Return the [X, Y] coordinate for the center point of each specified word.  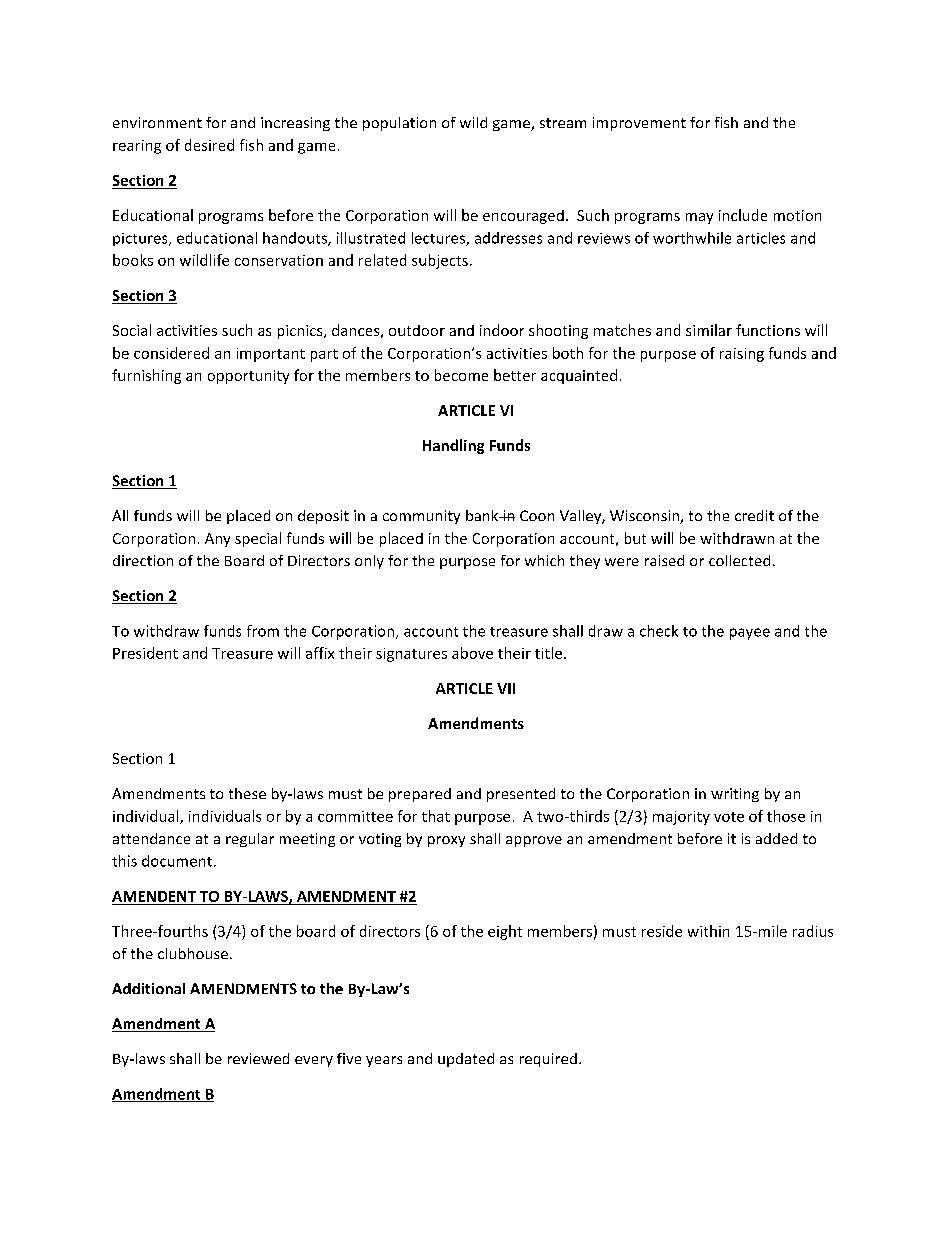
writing [735, 795]
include [743, 215]
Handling [453, 446]
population [399, 124]
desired [209, 145]
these [247, 793]
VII [506, 688]
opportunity [248, 377]
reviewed [258, 1058]
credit [754, 515]
